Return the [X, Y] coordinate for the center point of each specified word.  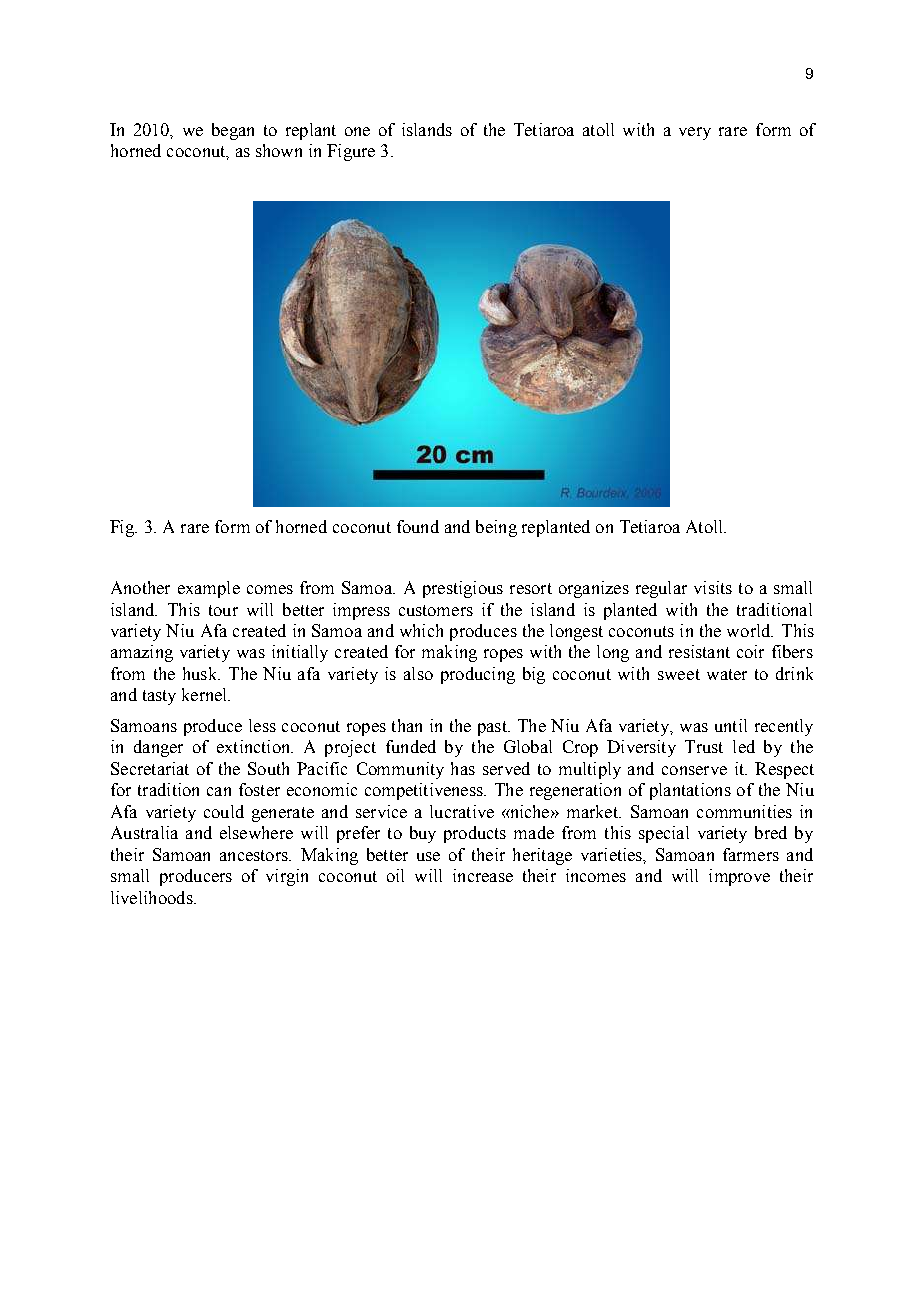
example [209, 589]
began [233, 131]
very [695, 133]
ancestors [255, 855]
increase [483, 875]
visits [713, 587]
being [496, 528]
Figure [351, 152]
